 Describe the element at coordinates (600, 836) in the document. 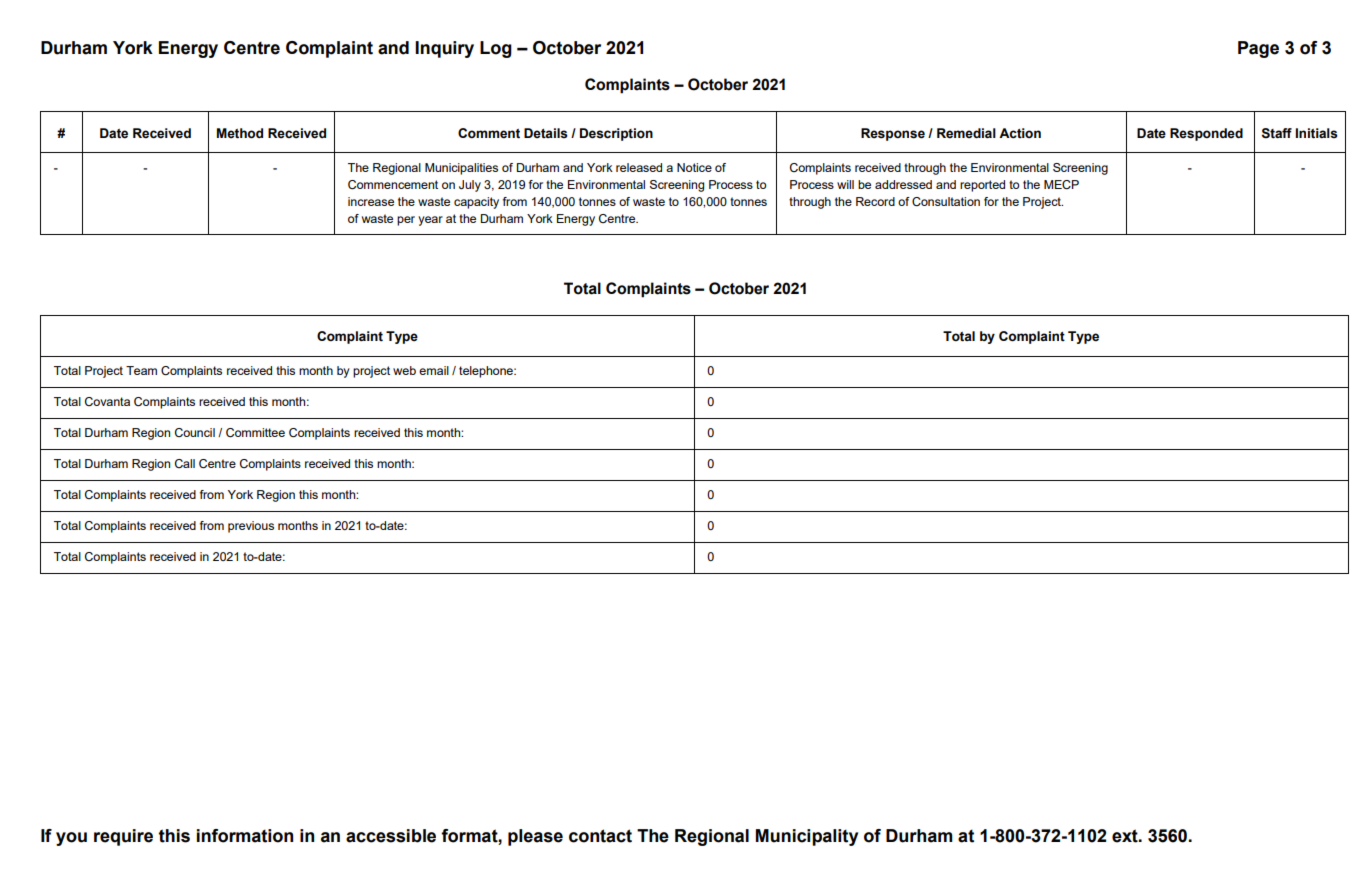

I see `contact` at that location.
